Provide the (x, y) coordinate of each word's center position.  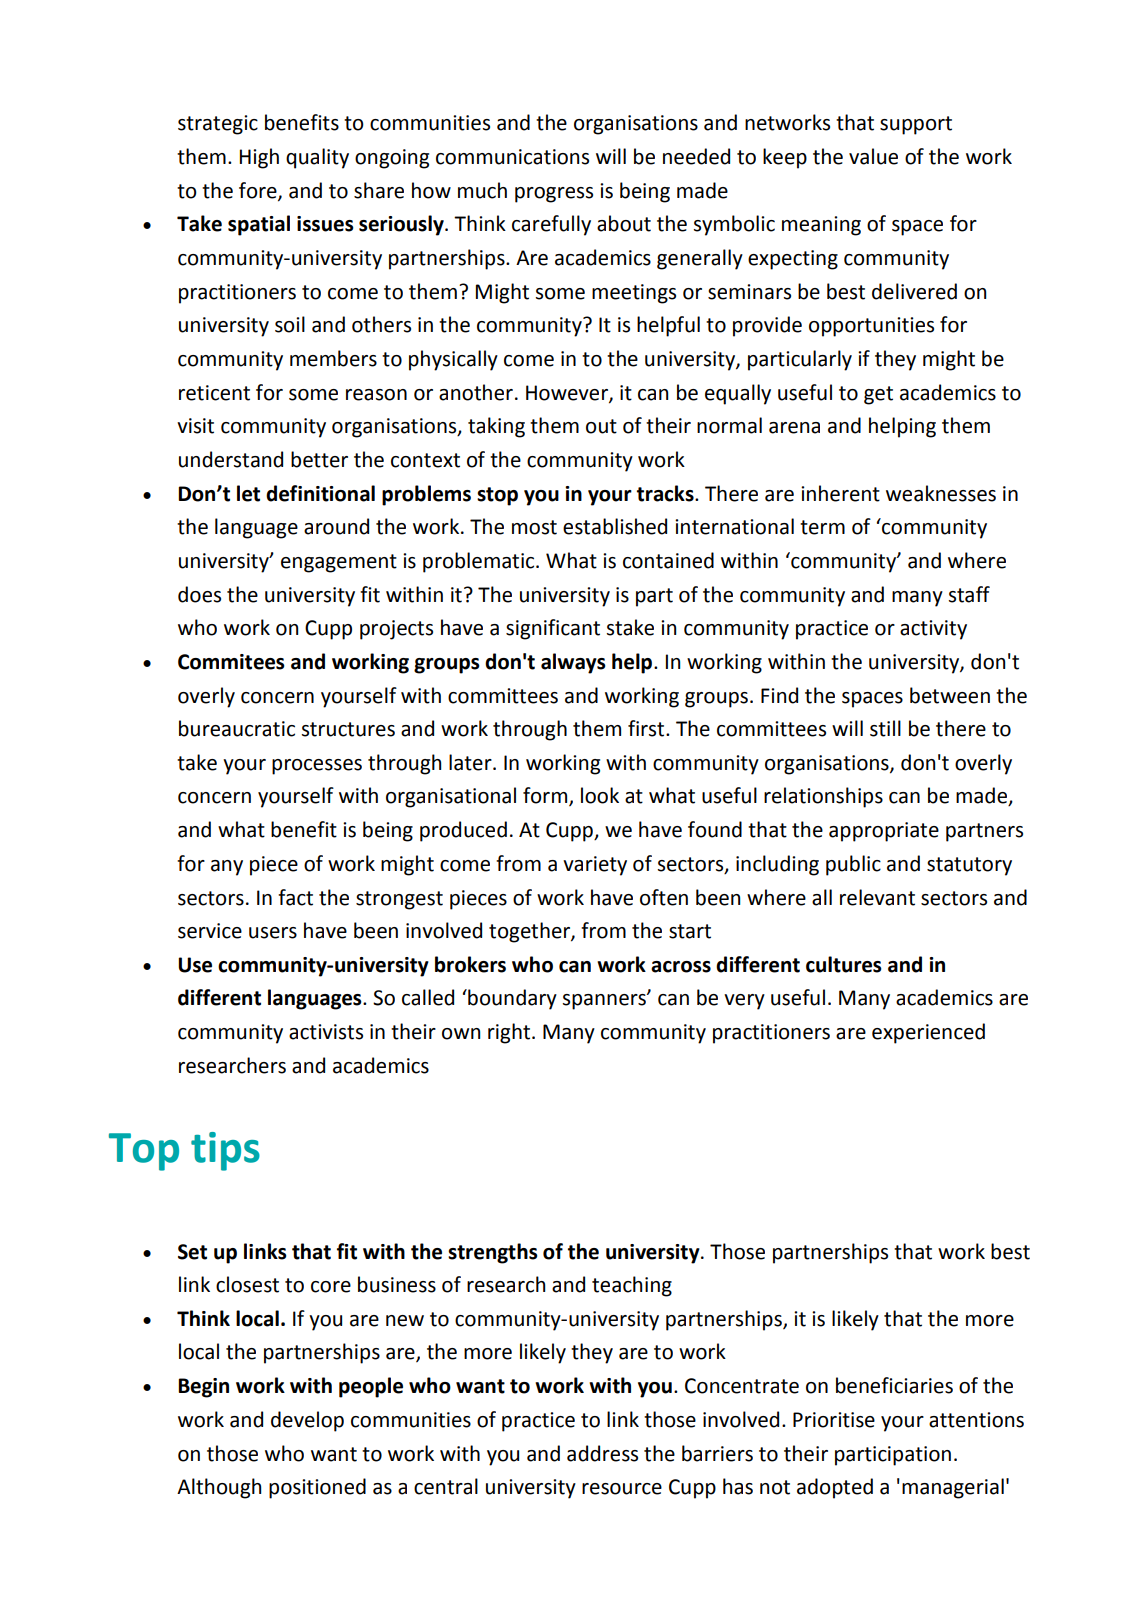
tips (225, 1151)
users (273, 933)
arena (794, 428)
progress (554, 195)
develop (307, 1421)
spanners (605, 1001)
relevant (877, 897)
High (259, 158)
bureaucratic (237, 728)
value (873, 156)
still (885, 728)
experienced (928, 1033)
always (573, 663)
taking (496, 427)
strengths (493, 1253)
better (319, 459)
